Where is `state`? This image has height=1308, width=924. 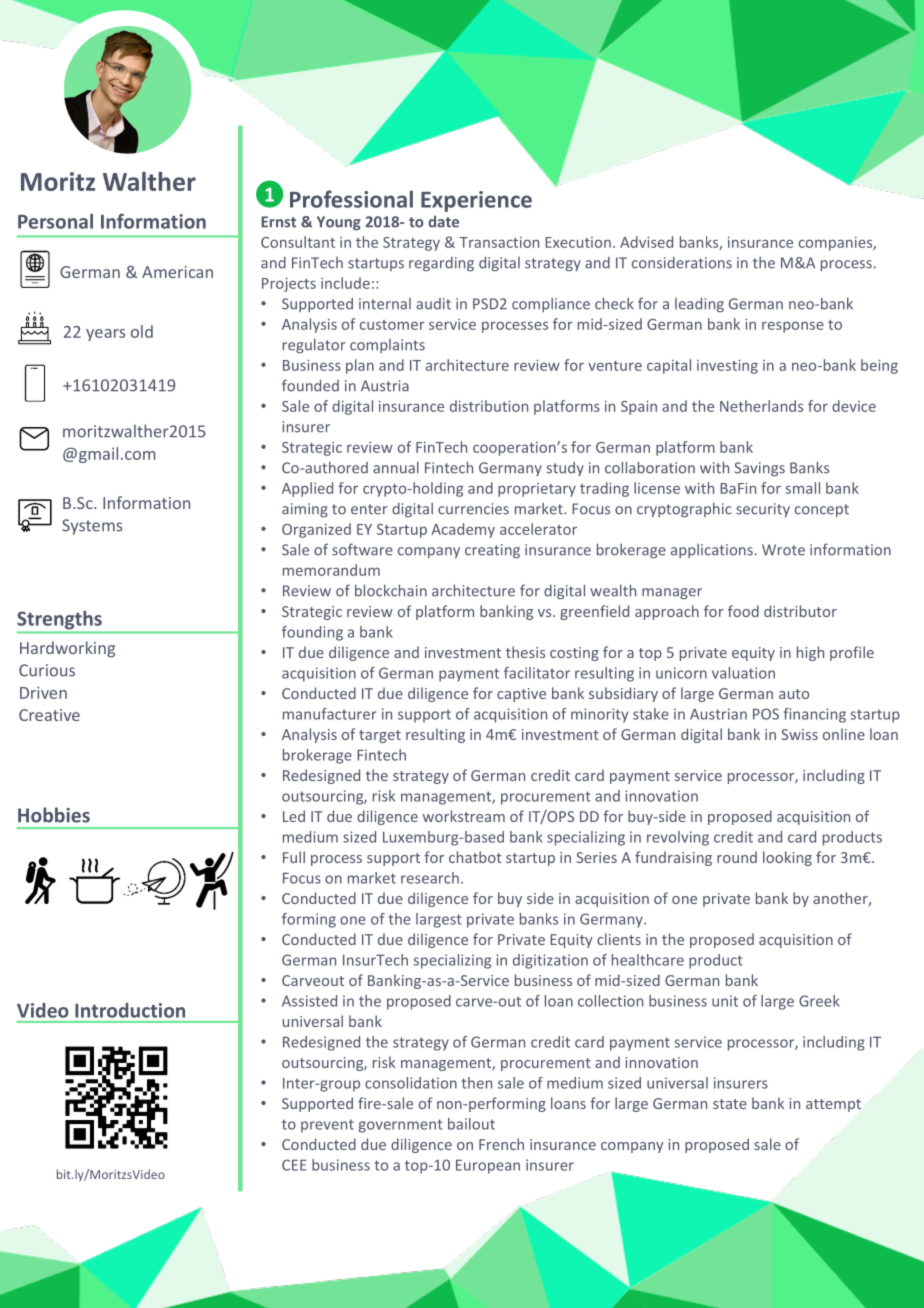
state is located at coordinates (730, 1104).
